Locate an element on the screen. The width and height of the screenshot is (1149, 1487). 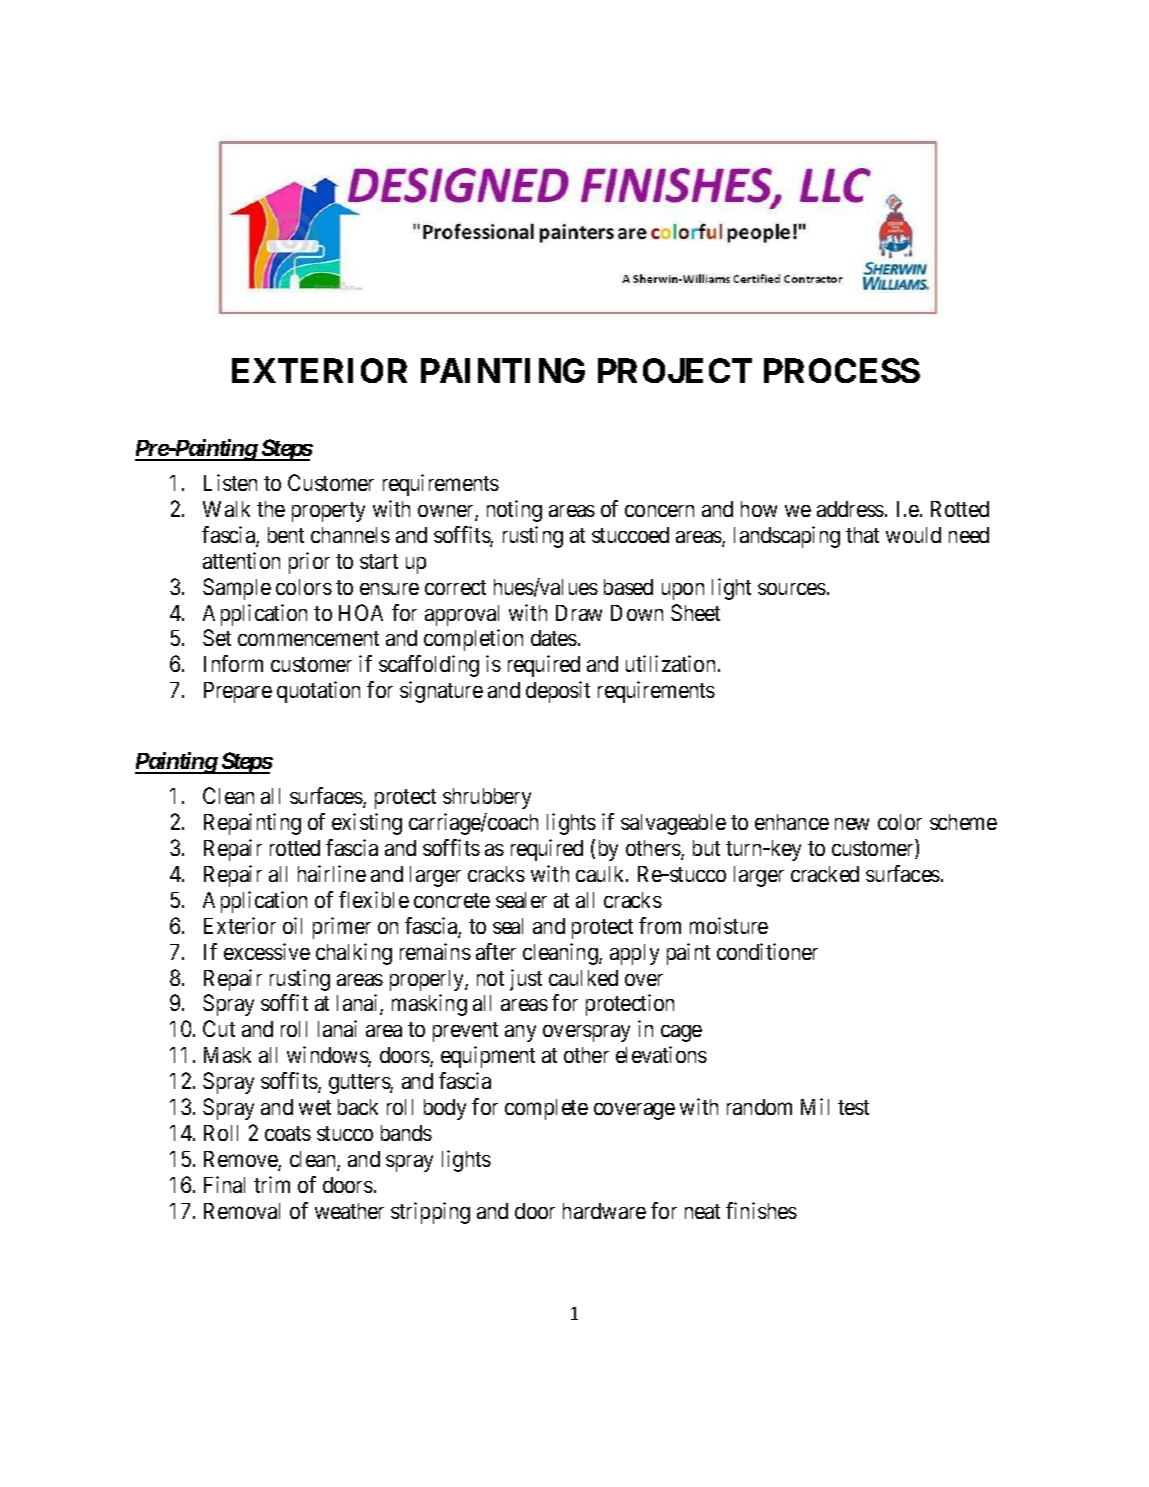
conditioner is located at coordinates (767, 951).
